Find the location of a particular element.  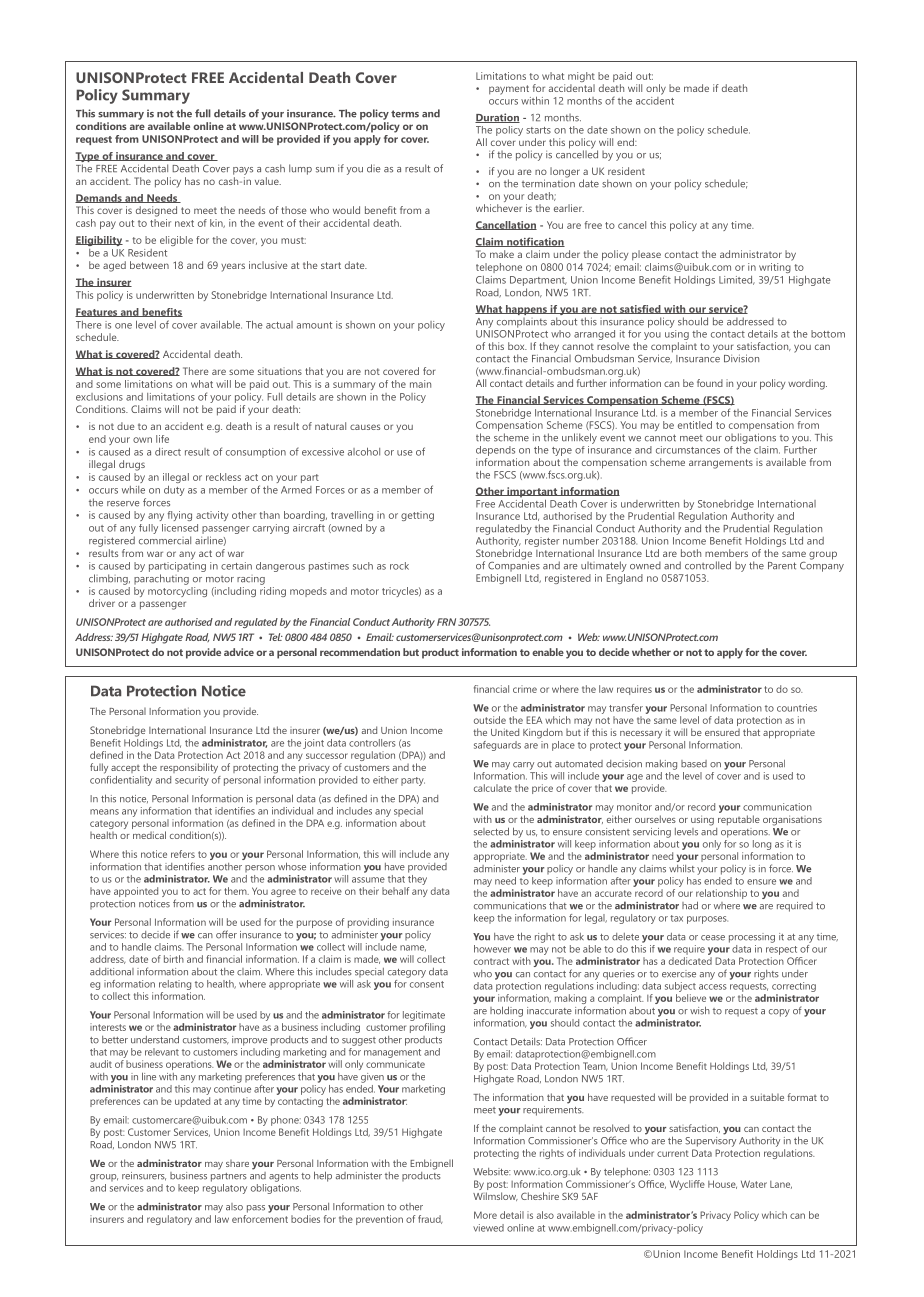

however is located at coordinates (492, 949).
